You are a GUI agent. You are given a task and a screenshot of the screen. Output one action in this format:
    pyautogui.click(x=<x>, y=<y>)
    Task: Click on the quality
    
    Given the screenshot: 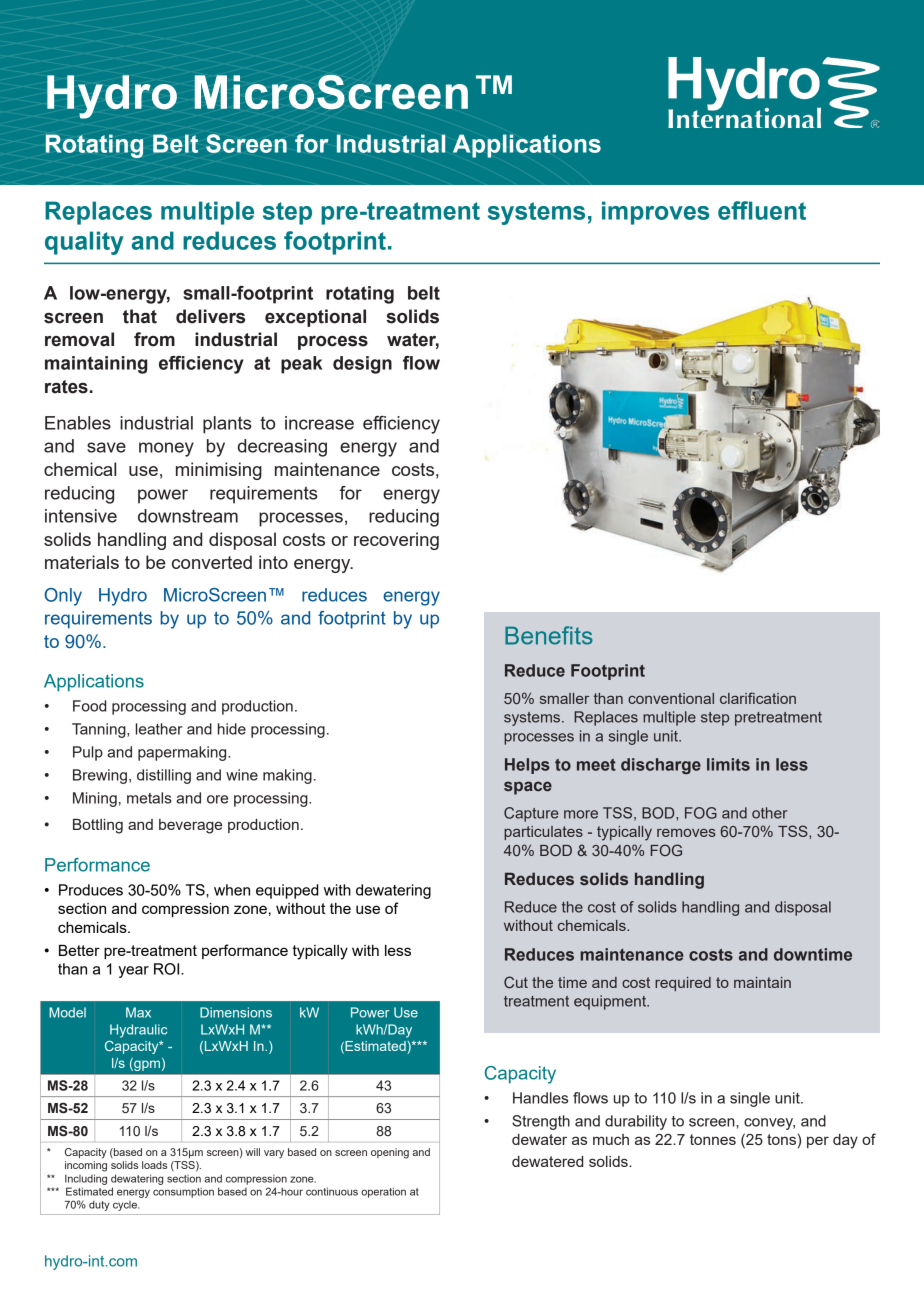 What is the action you would take?
    pyautogui.click(x=84, y=243)
